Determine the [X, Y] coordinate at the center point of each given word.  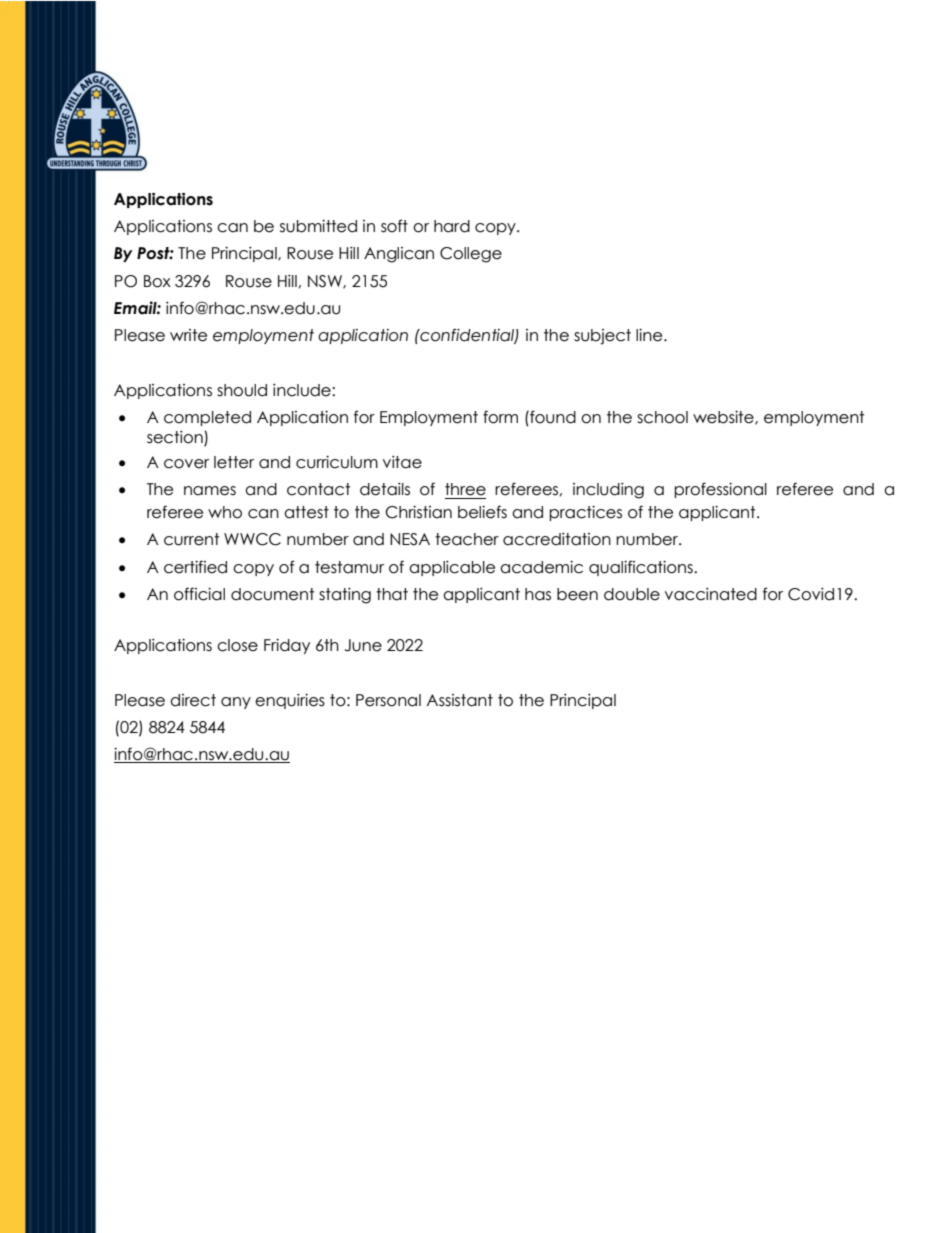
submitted [318, 226]
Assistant [460, 700]
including [608, 491]
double [632, 594]
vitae [402, 462]
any [236, 703]
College [471, 255]
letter [234, 462]
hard [452, 226]
